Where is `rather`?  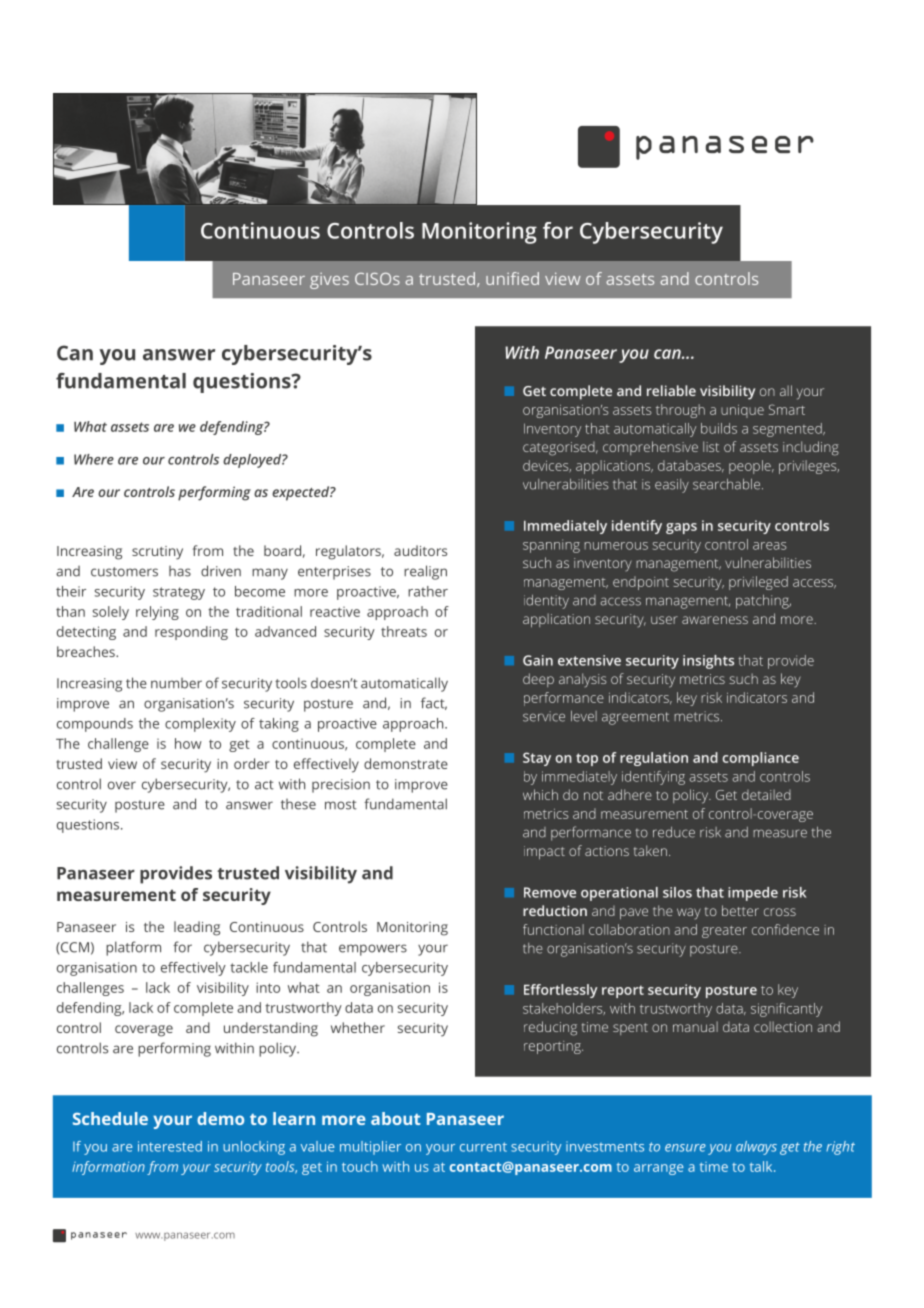 rather is located at coordinates (428, 591).
